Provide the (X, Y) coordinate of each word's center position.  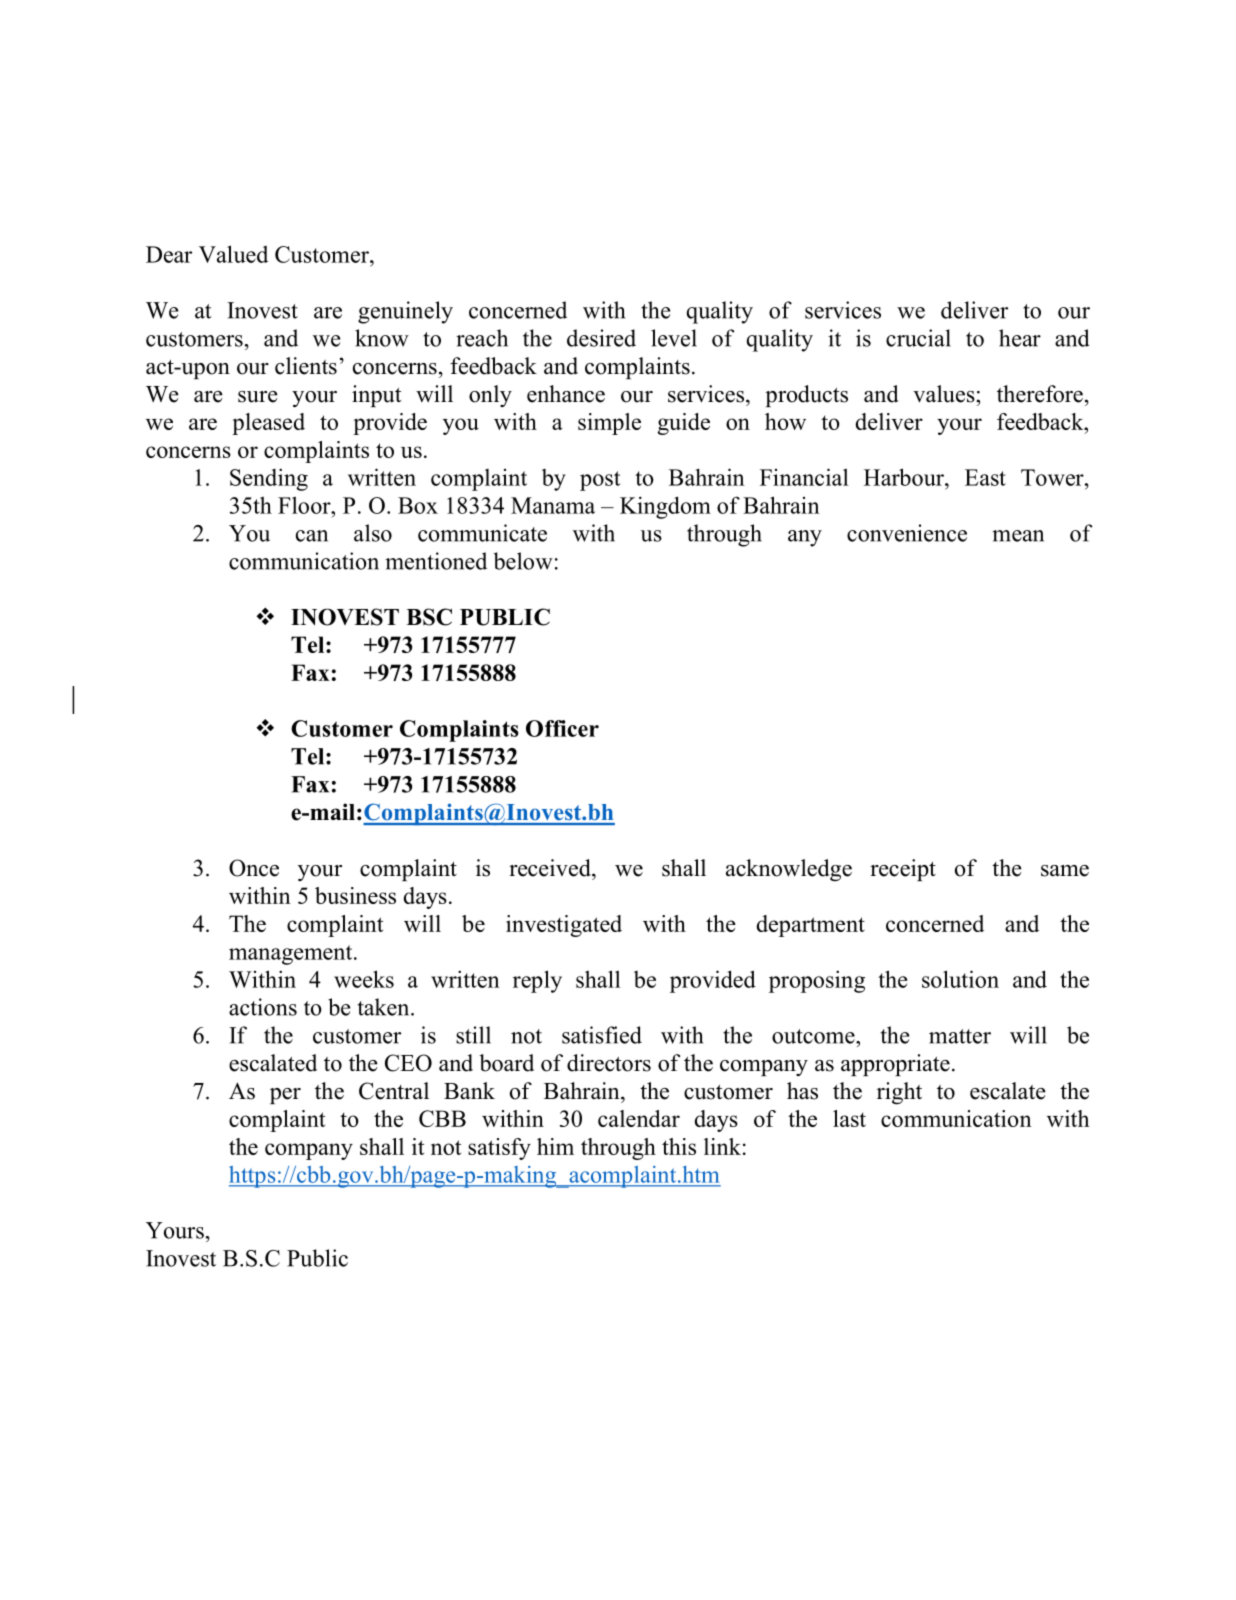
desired (601, 338)
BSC (429, 617)
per (285, 1096)
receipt (903, 870)
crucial (918, 338)
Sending (269, 479)
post (600, 481)
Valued (233, 254)
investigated (564, 926)
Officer (562, 728)
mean (1018, 536)
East (985, 477)
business (355, 895)
